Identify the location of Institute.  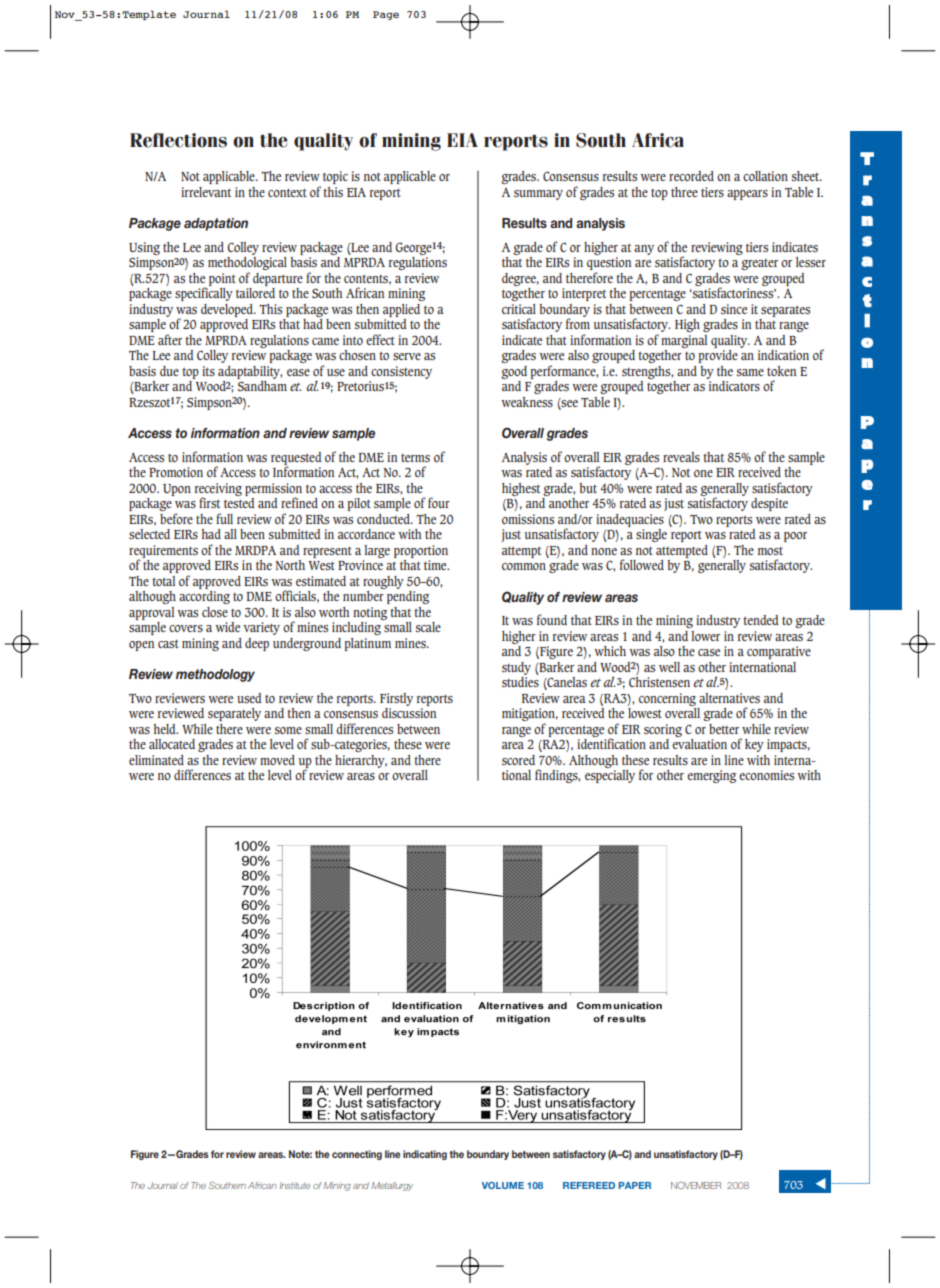
(294, 1185).
